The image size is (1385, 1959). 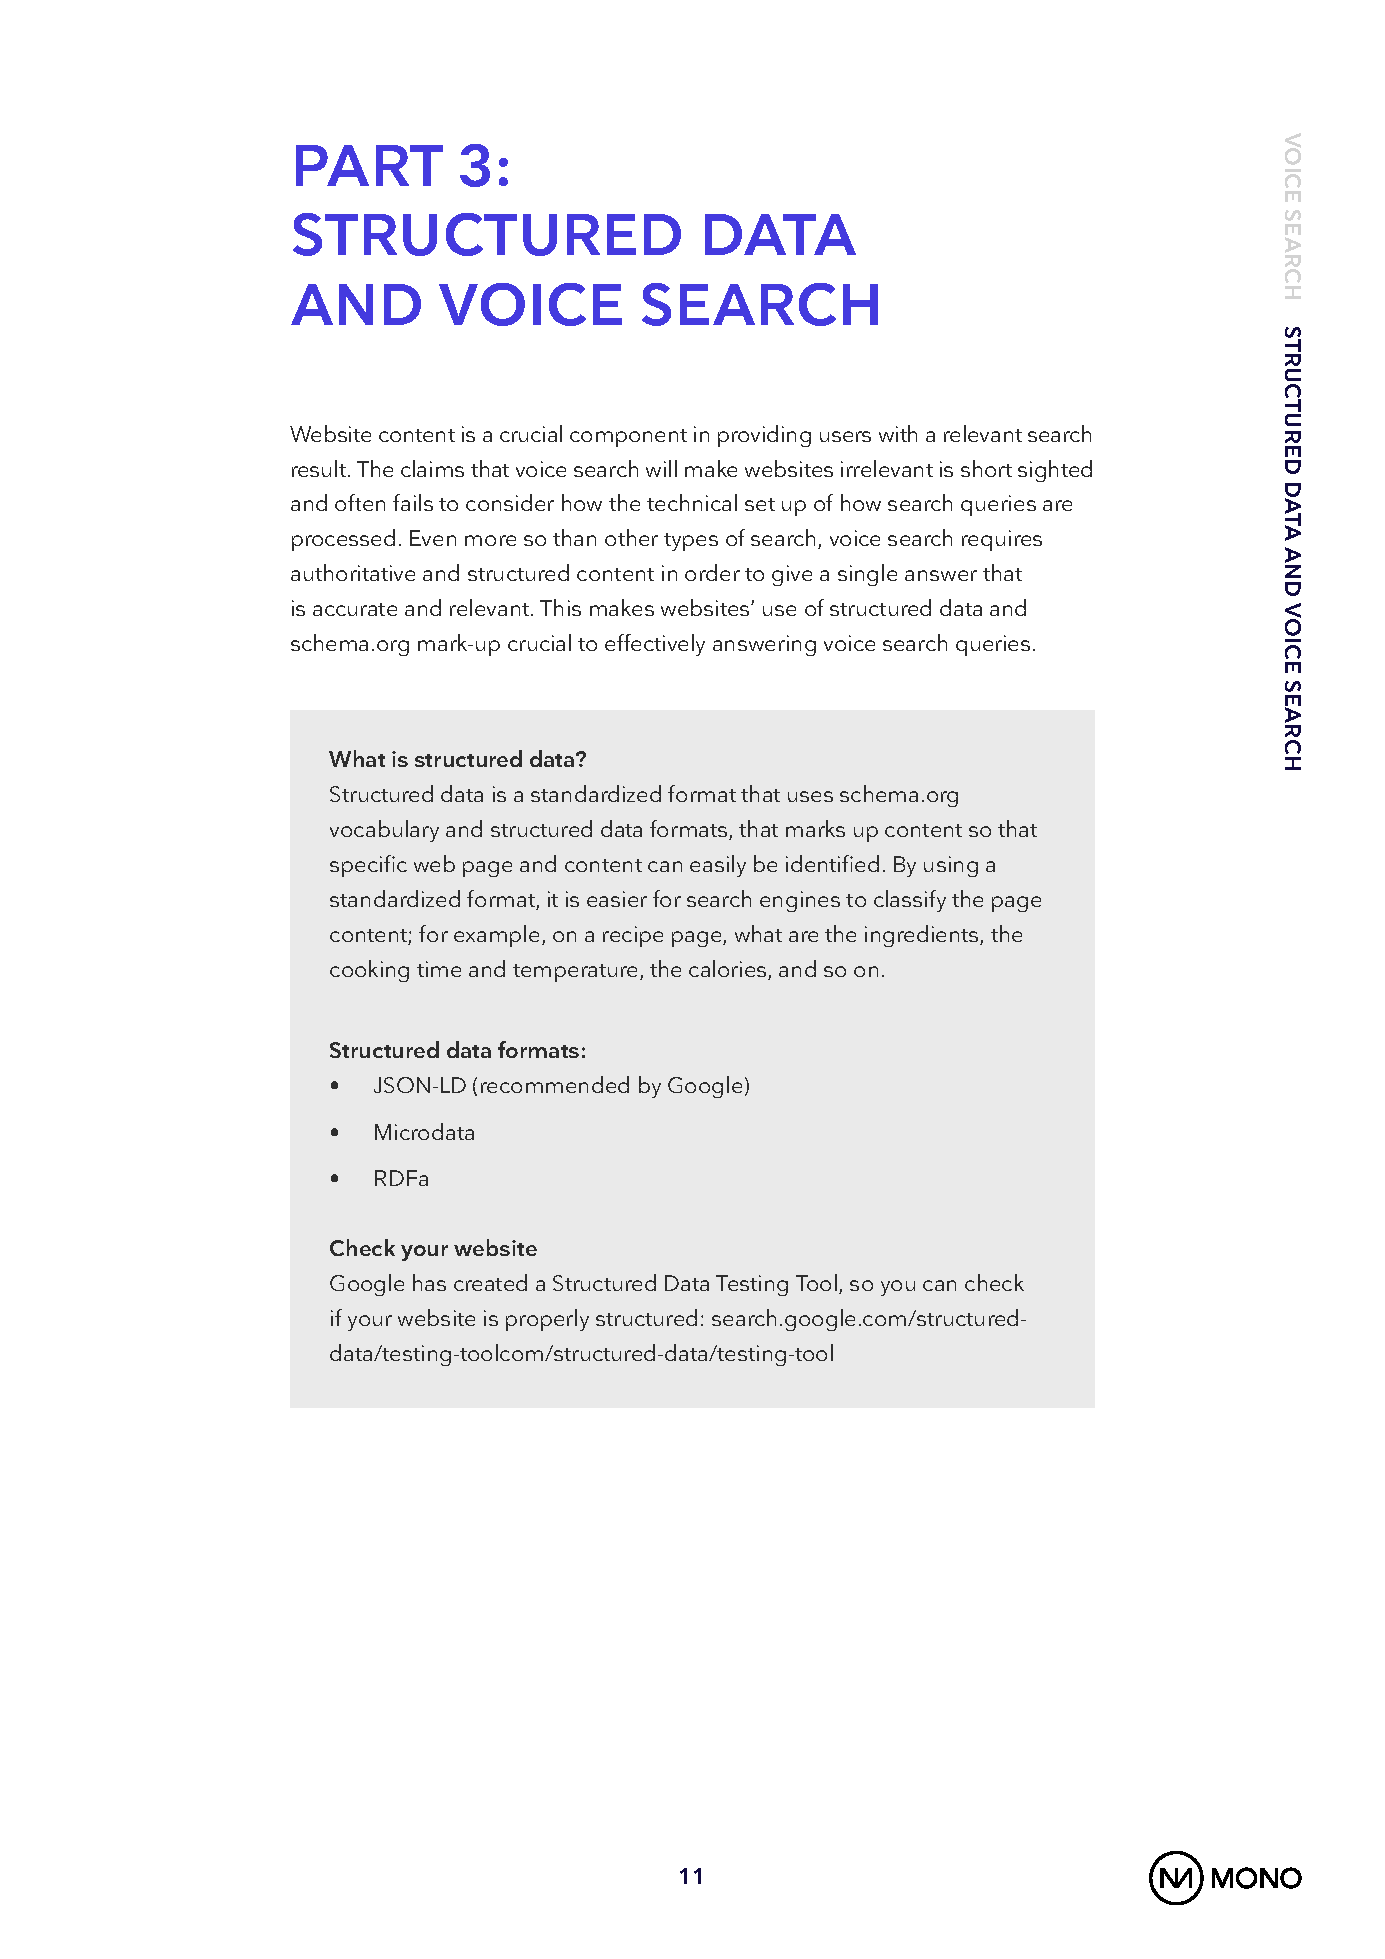 What do you see at coordinates (384, 831) in the document?
I see `vocabulary` at bounding box center [384, 831].
